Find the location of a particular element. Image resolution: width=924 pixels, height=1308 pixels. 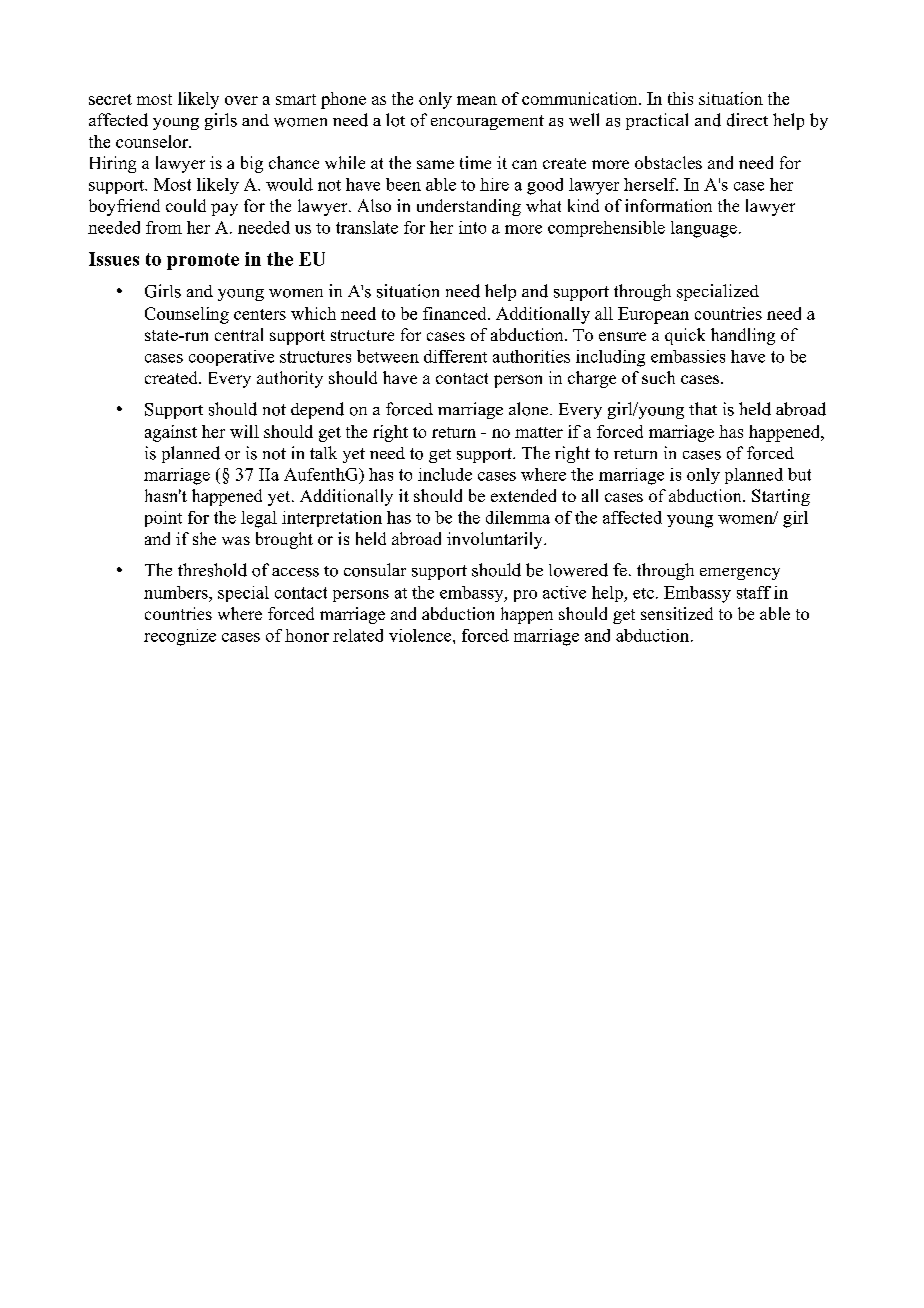

language is located at coordinates (704, 229).
